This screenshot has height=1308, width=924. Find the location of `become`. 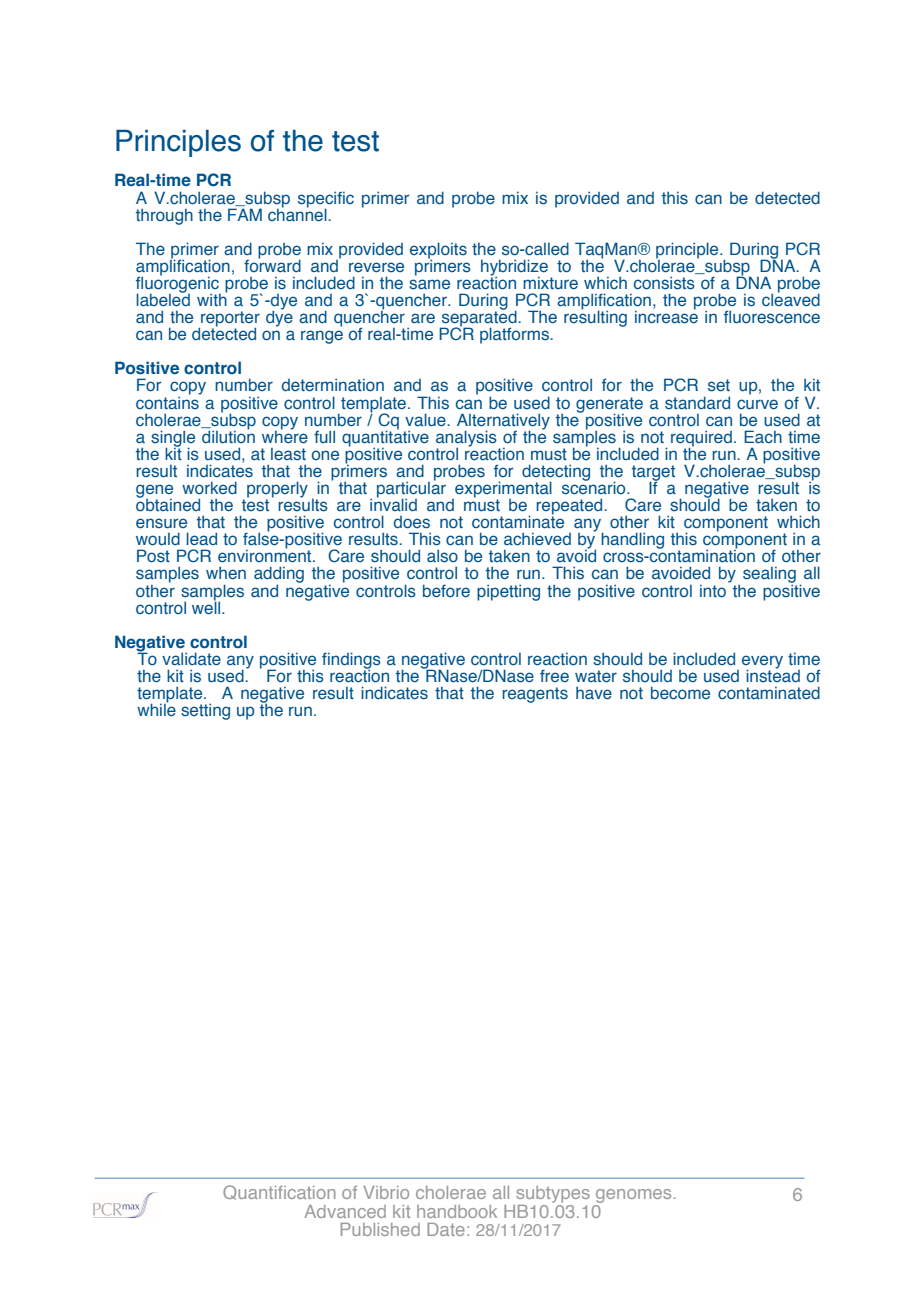

become is located at coordinates (680, 693).
